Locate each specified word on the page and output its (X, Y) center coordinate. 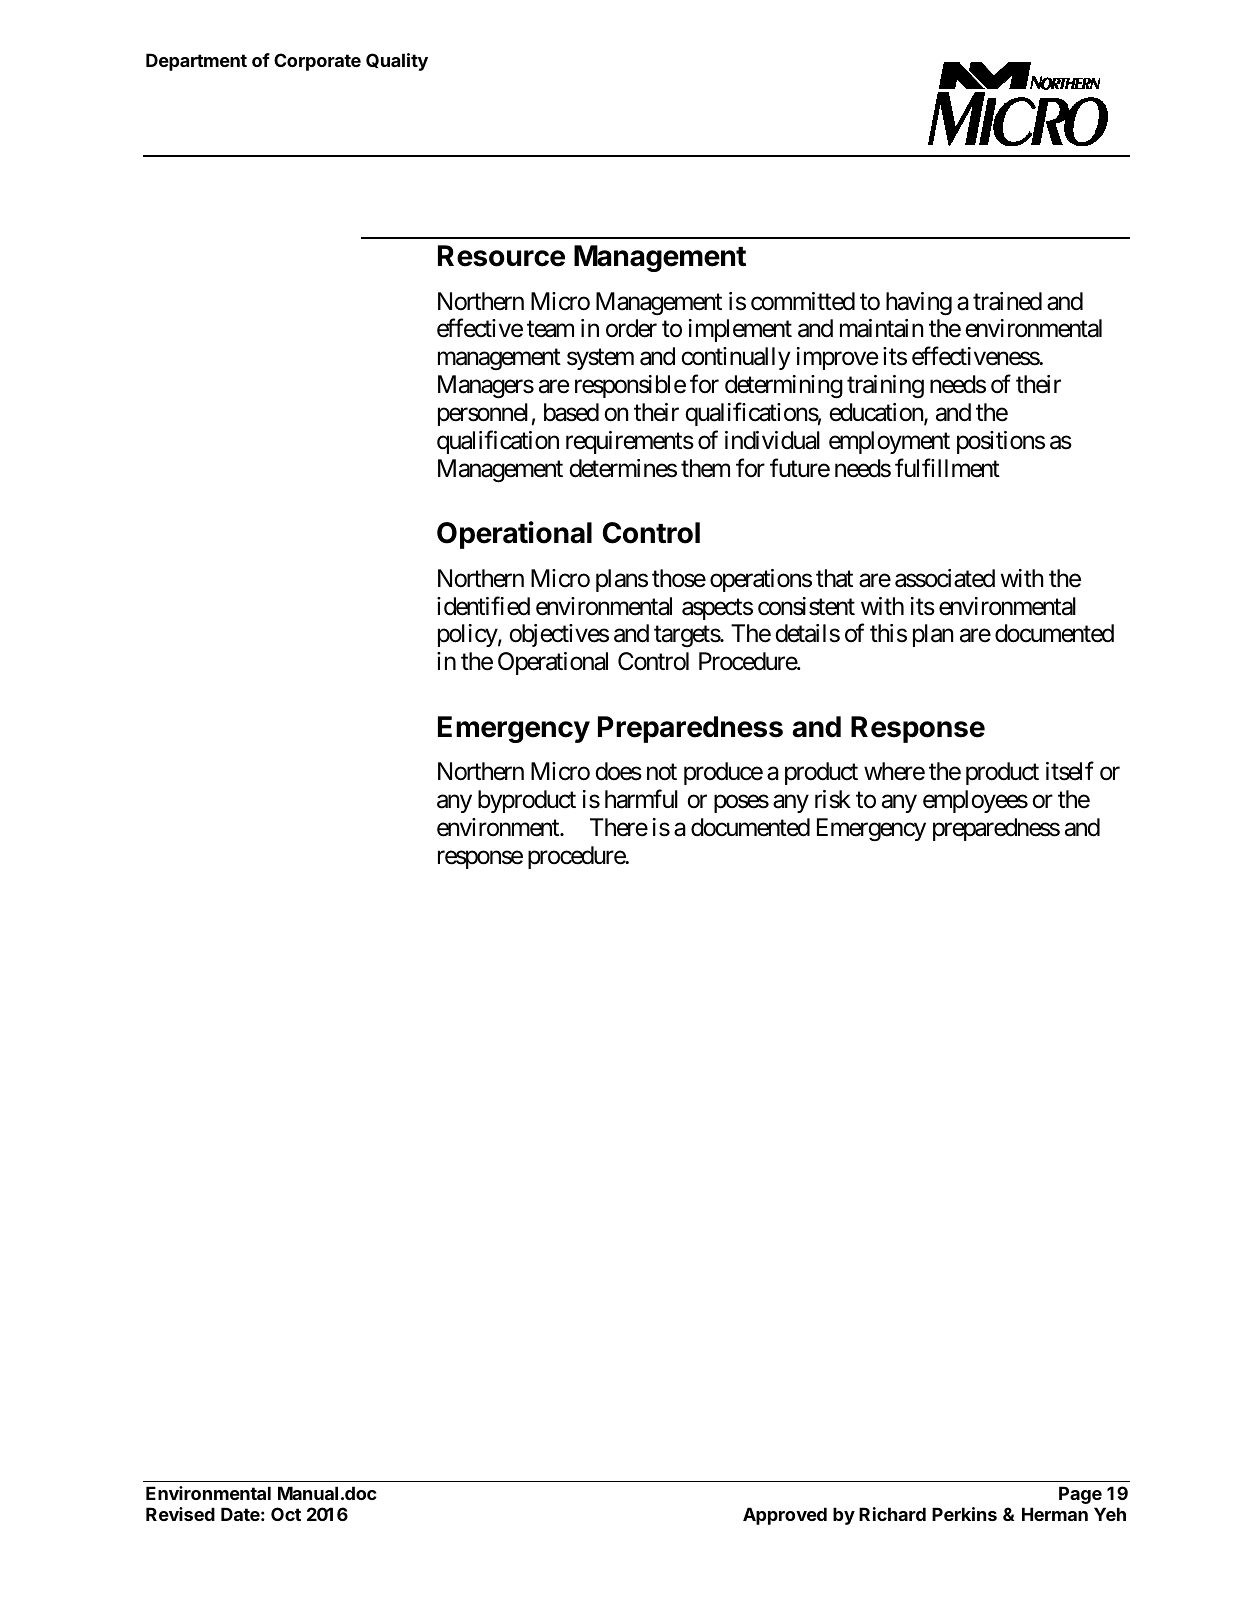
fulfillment (947, 468)
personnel (483, 414)
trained (1007, 301)
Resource (501, 256)
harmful (641, 799)
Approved (785, 1516)
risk (833, 799)
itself (1070, 771)
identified (483, 606)
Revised (180, 1514)
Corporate (317, 62)
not (662, 772)
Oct (286, 1514)
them (705, 468)
